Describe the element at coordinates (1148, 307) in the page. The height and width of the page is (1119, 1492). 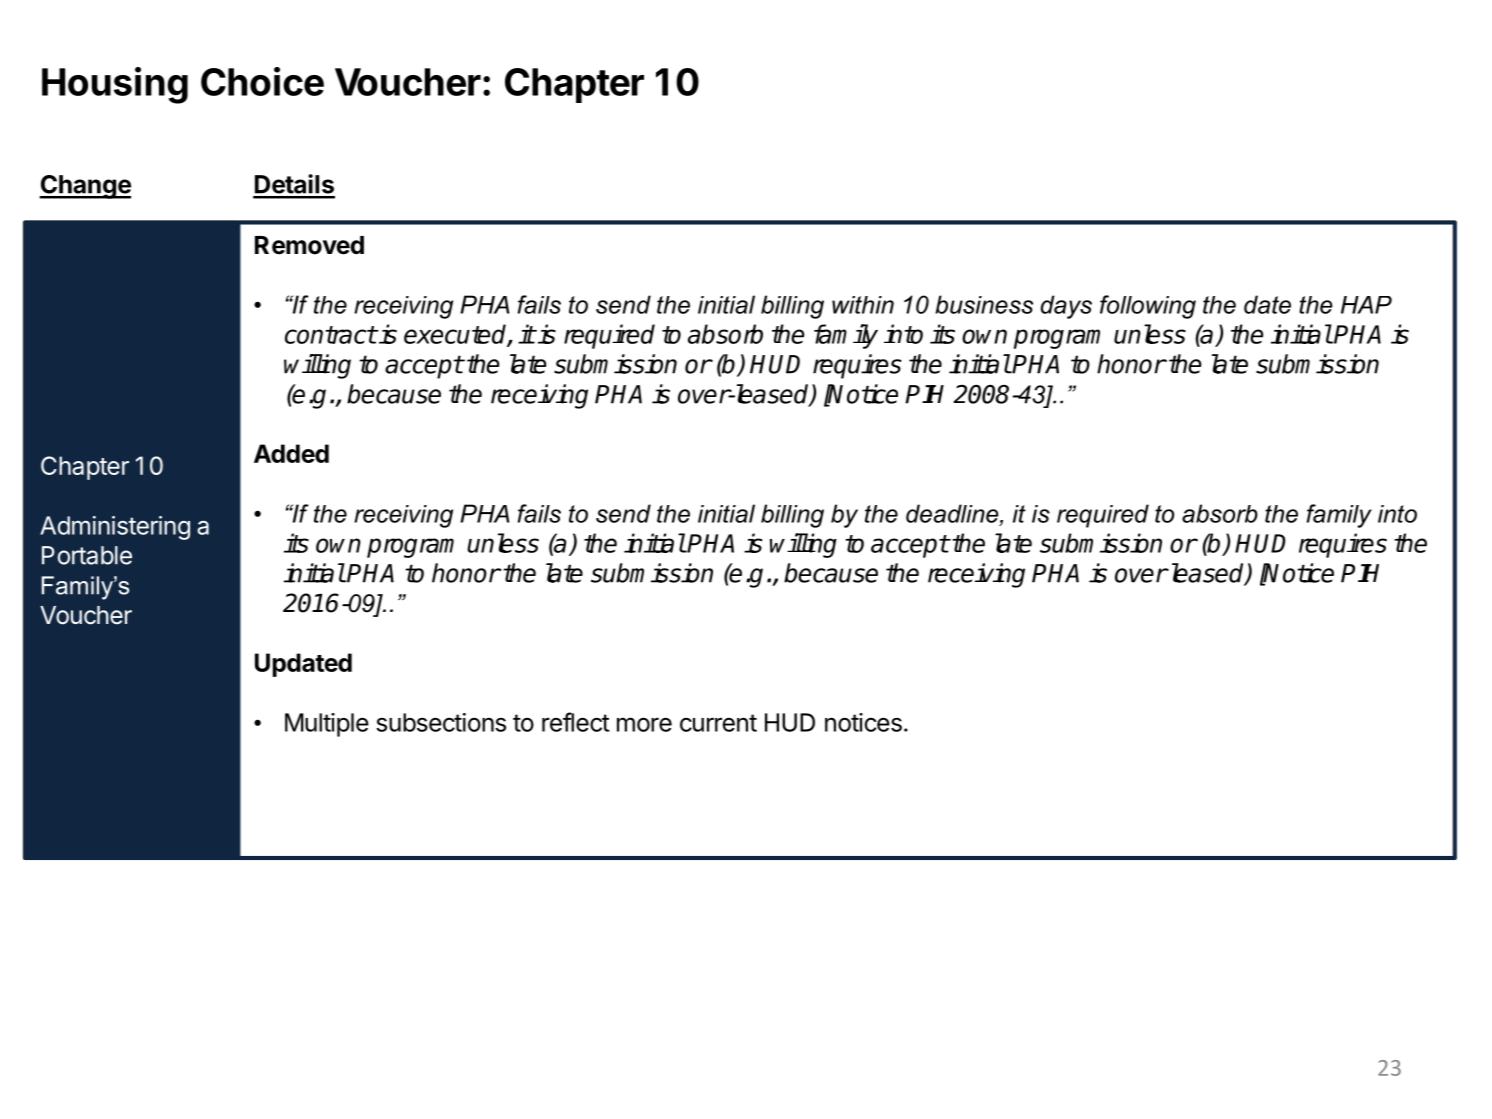
I see `following` at that location.
